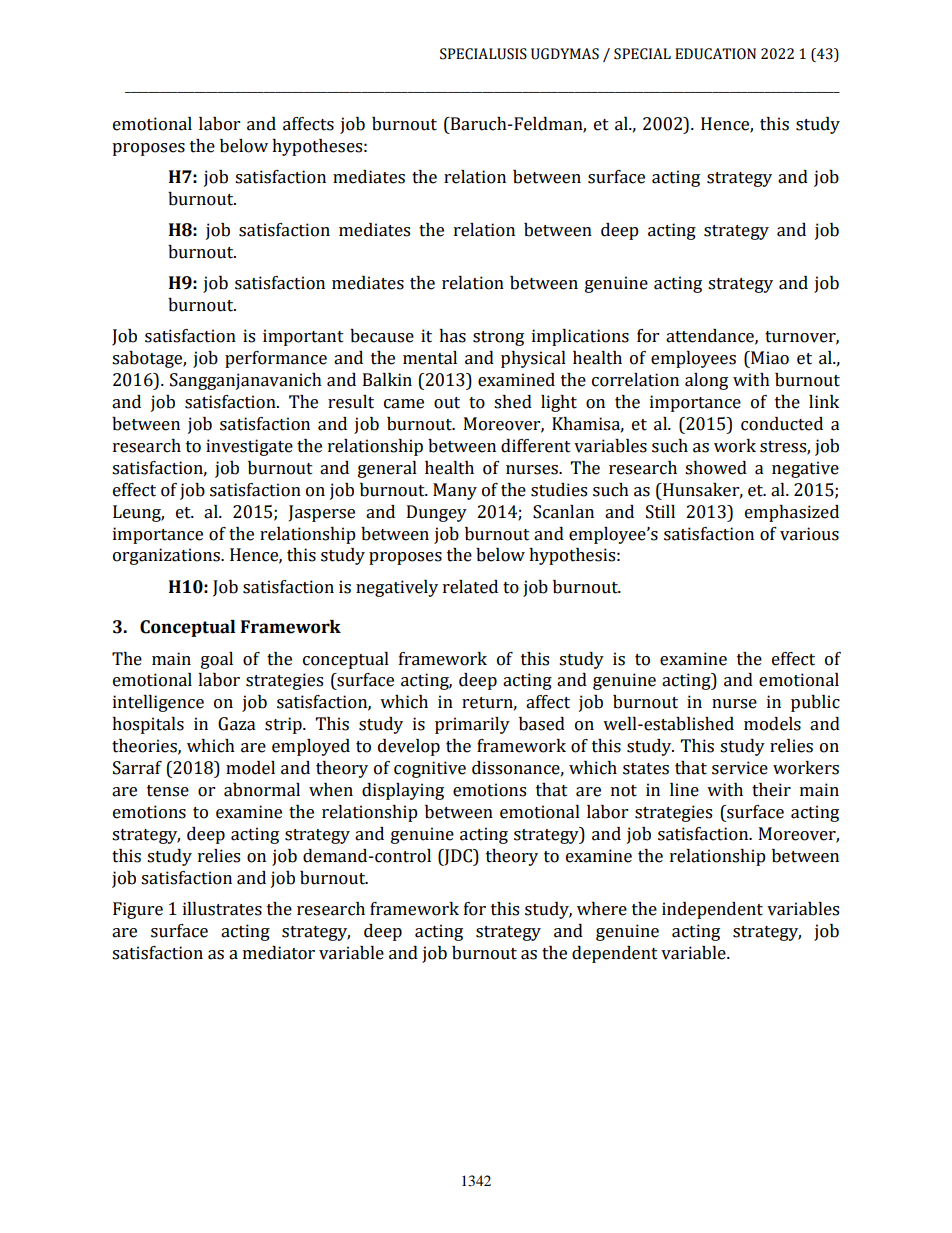 The width and height of the page is (952, 1233). Describe the element at coordinates (769, 358) in the page. I see `Miao` at that location.
